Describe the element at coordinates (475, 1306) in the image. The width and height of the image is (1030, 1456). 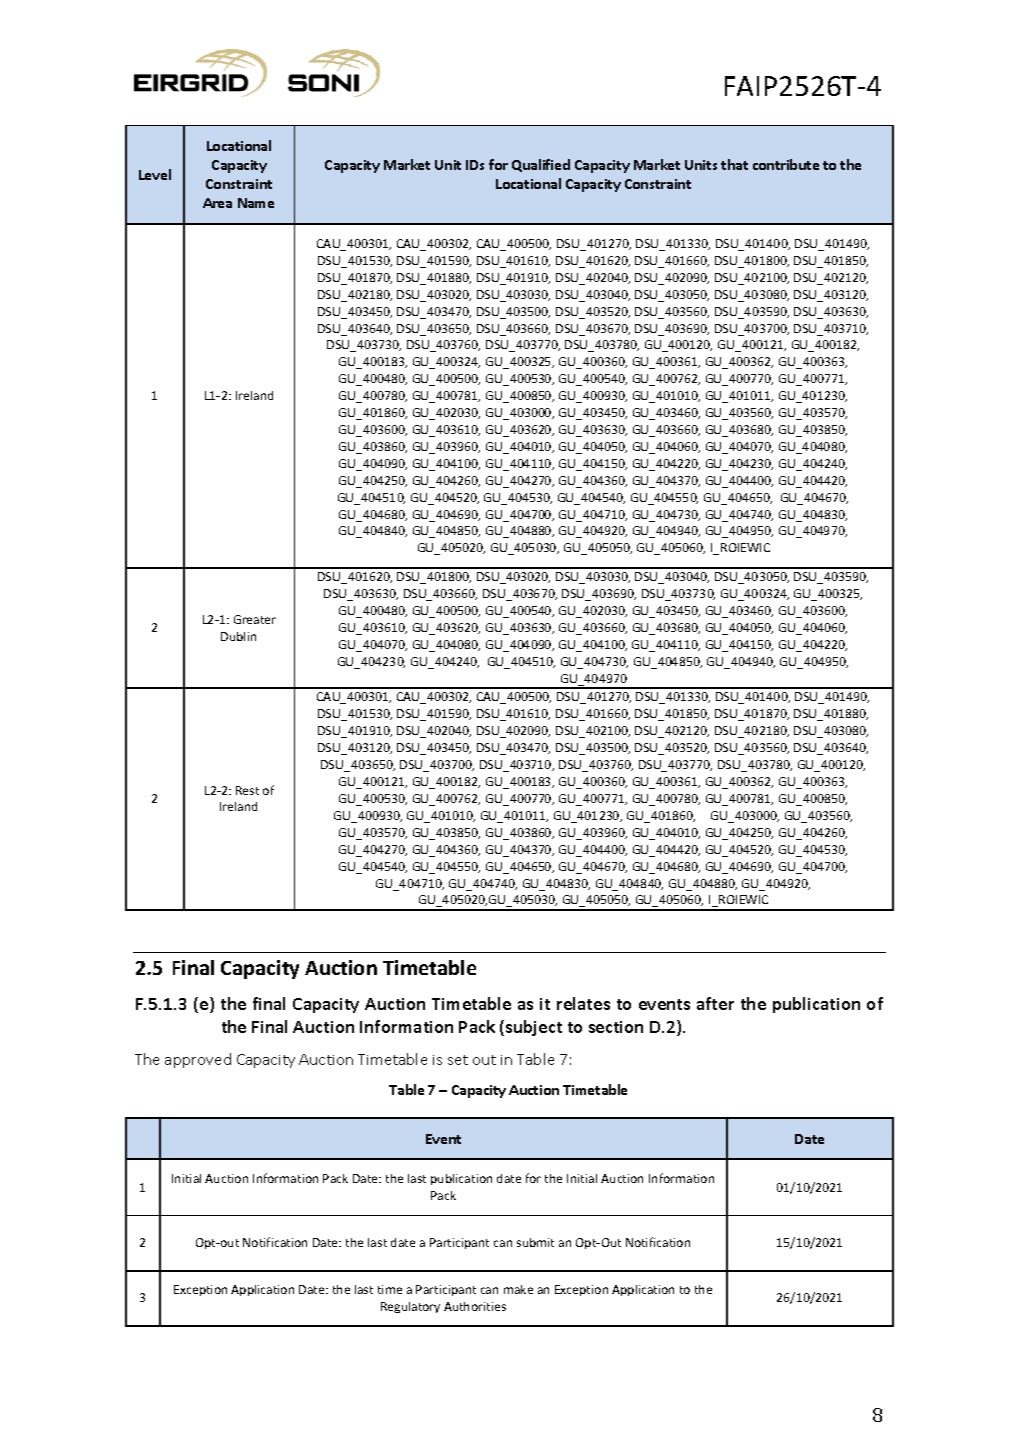
I see `Authorities` at that location.
